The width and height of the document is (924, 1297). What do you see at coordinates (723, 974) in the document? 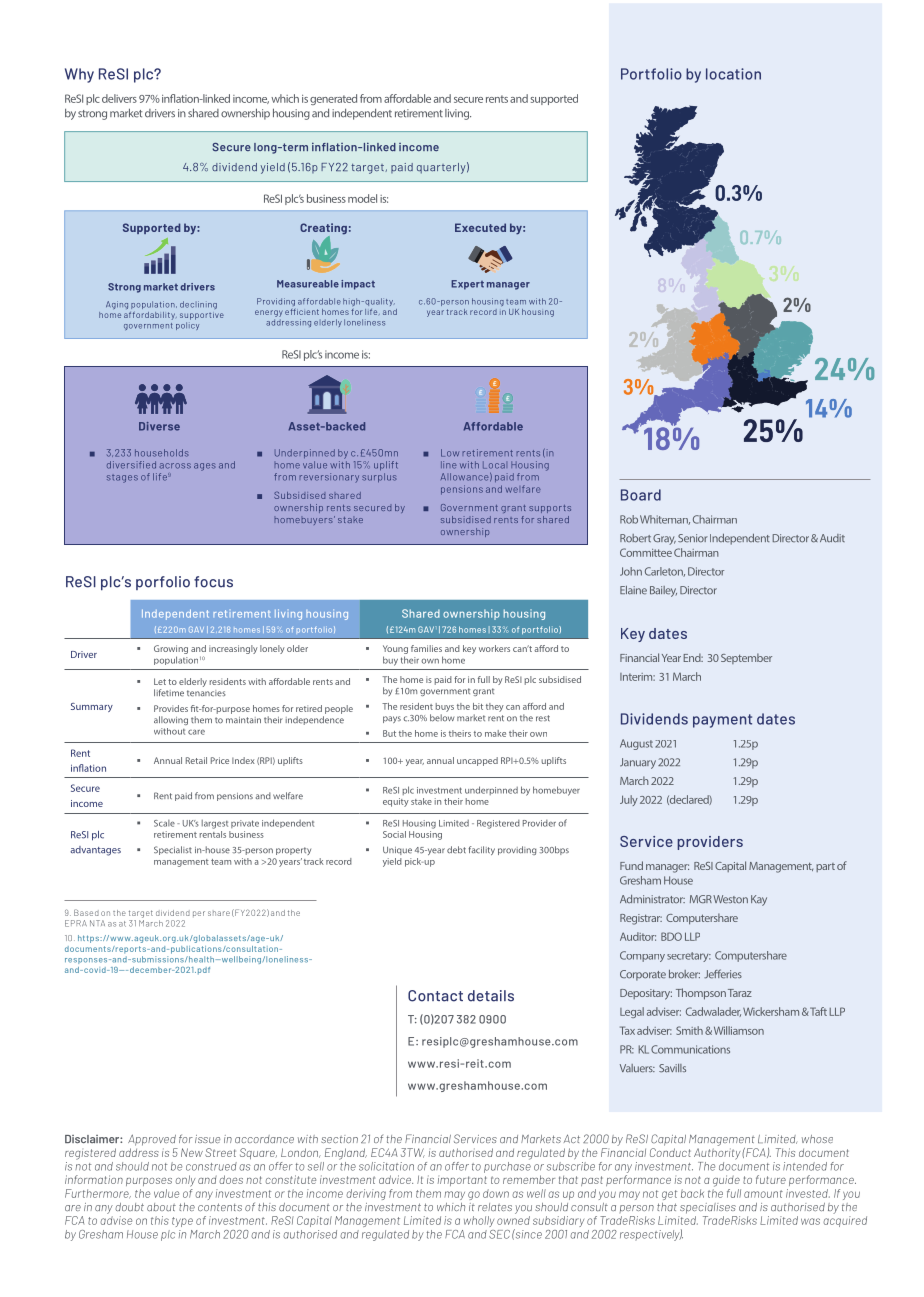
I see `Jefferies` at bounding box center [723, 974].
